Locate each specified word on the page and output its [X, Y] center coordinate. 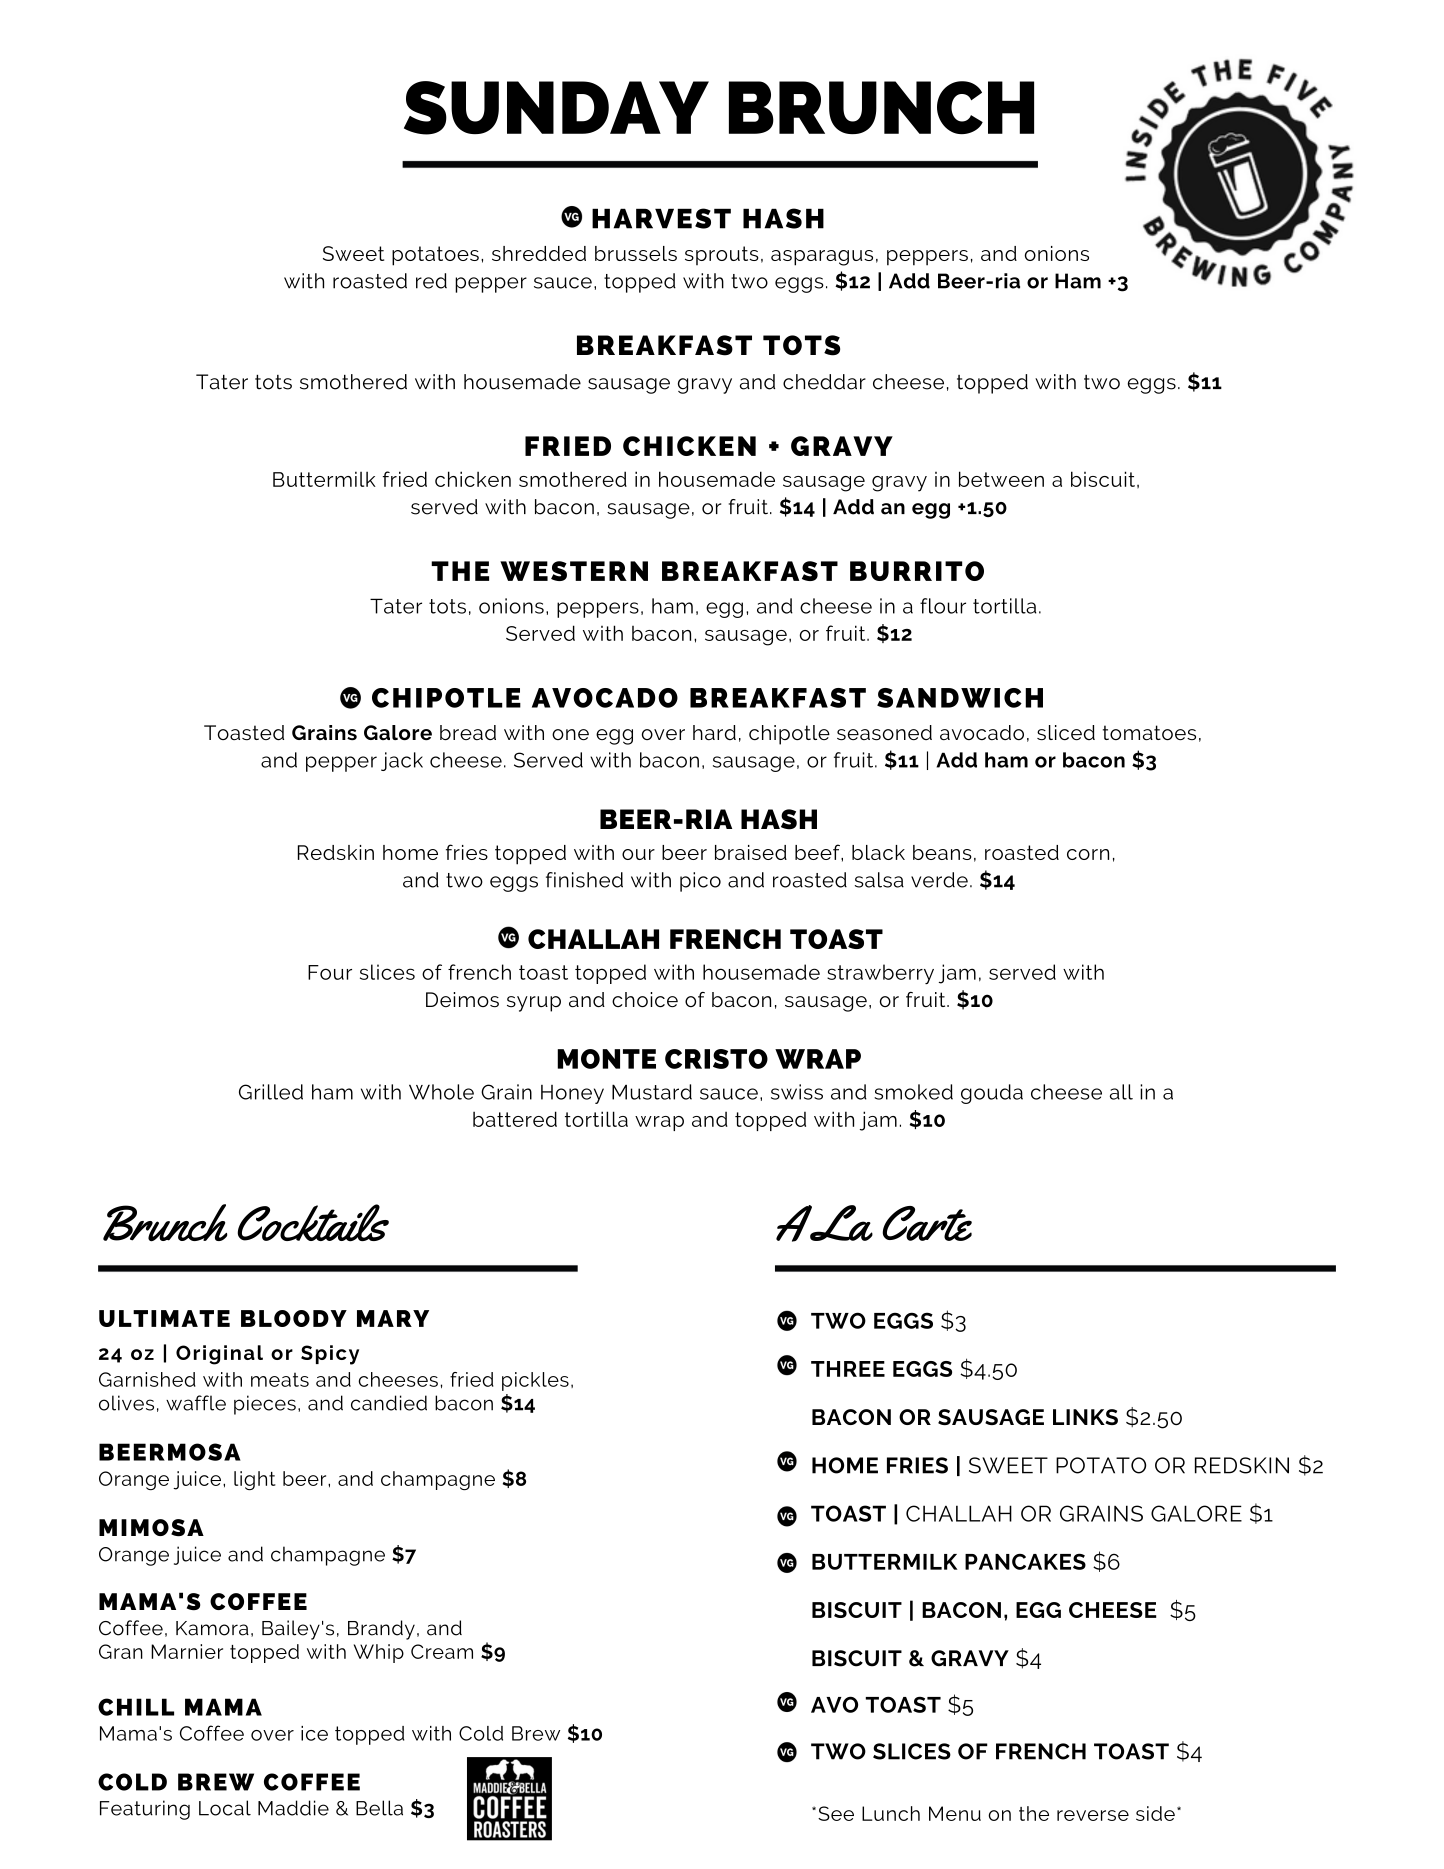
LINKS [1085, 1417]
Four [330, 972]
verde [939, 880]
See [836, 1813]
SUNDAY [556, 108]
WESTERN [574, 571]
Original [219, 1355]
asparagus [822, 258]
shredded [539, 253]
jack [402, 761]
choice [645, 999]
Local [225, 1808]
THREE [848, 1369]
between [1001, 479]
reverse [1093, 1815]
